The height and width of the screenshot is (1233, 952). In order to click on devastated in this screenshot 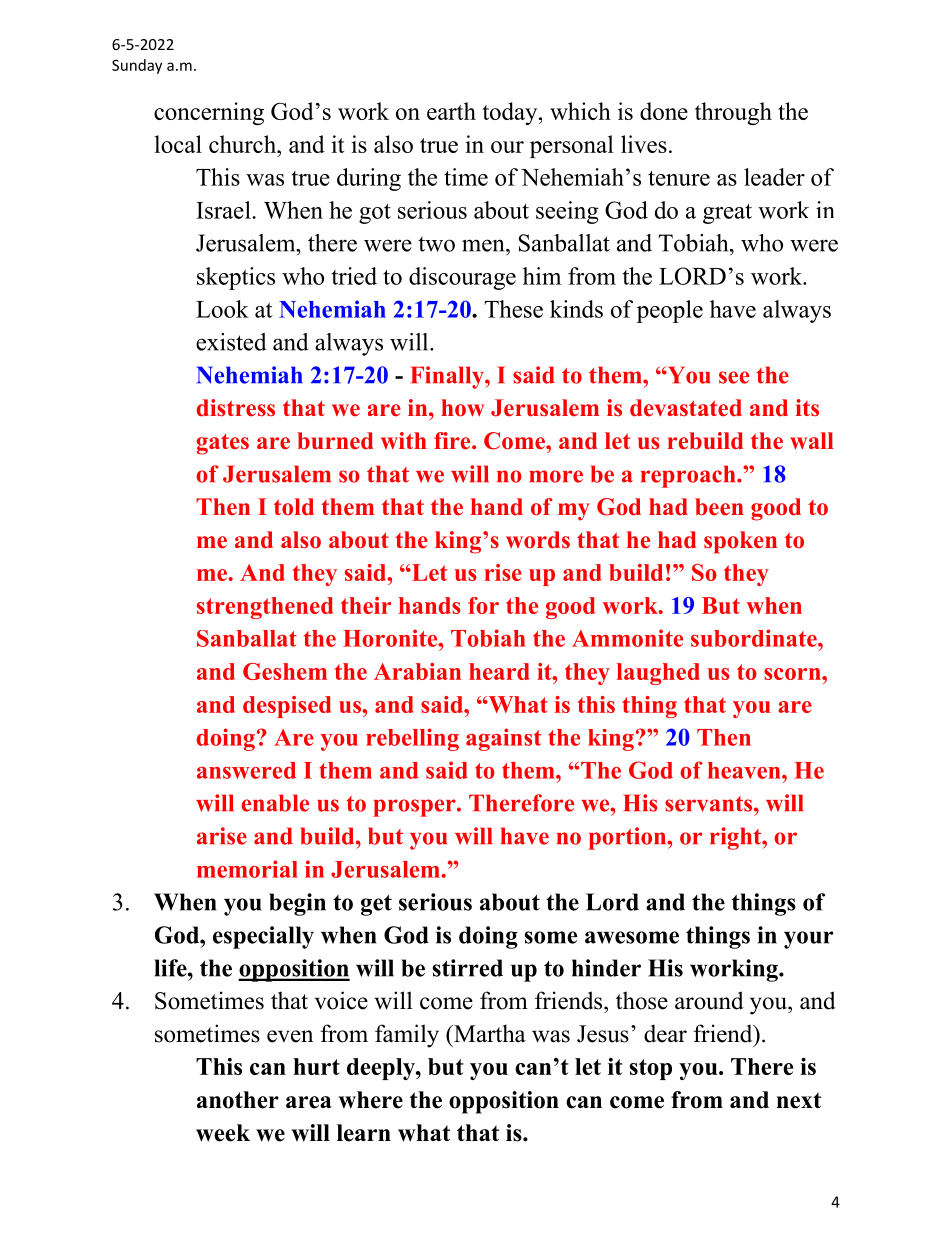, I will do `click(686, 408)`.
